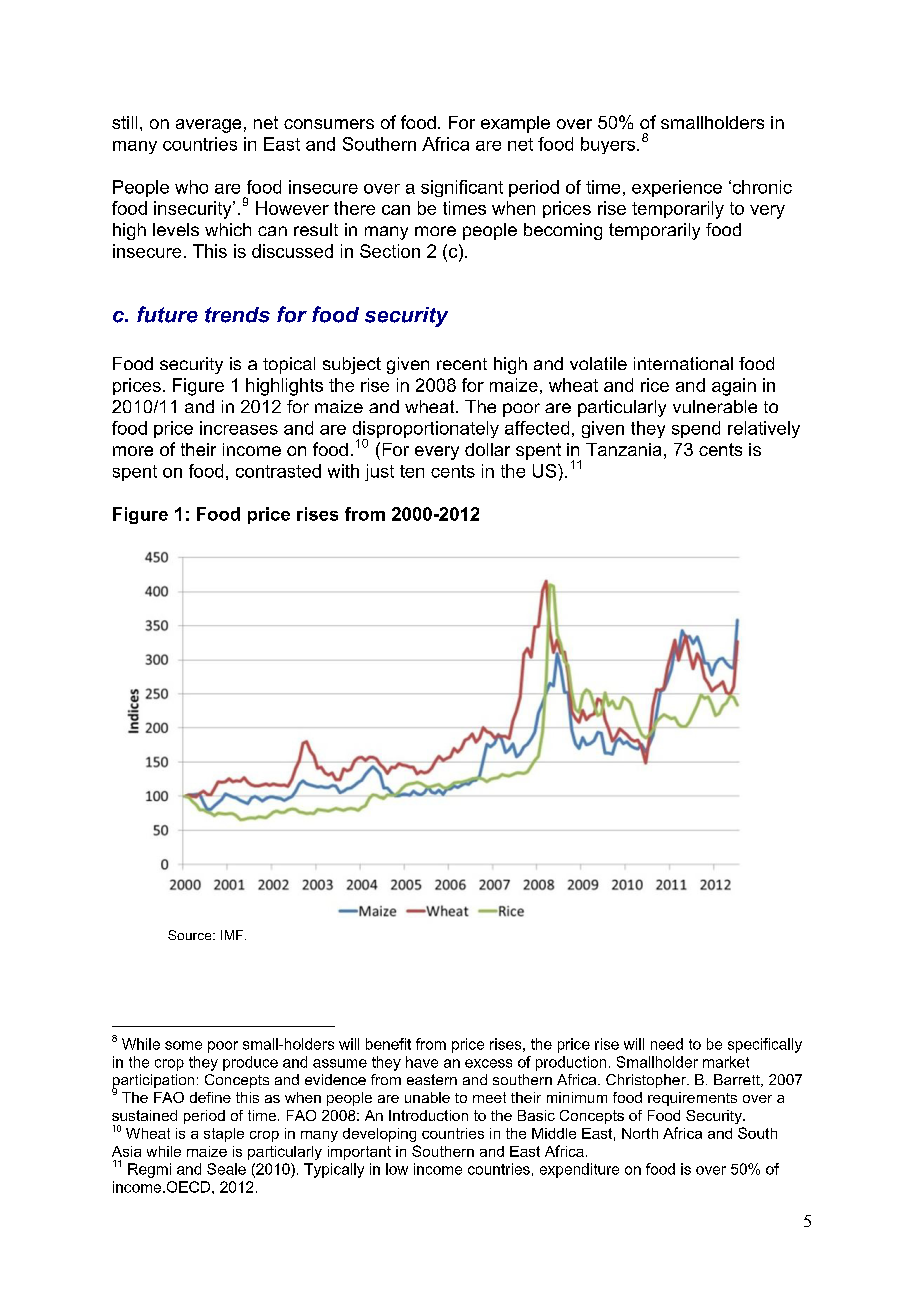  What do you see at coordinates (412, 471) in the screenshot?
I see `ten` at bounding box center [412, 471].
